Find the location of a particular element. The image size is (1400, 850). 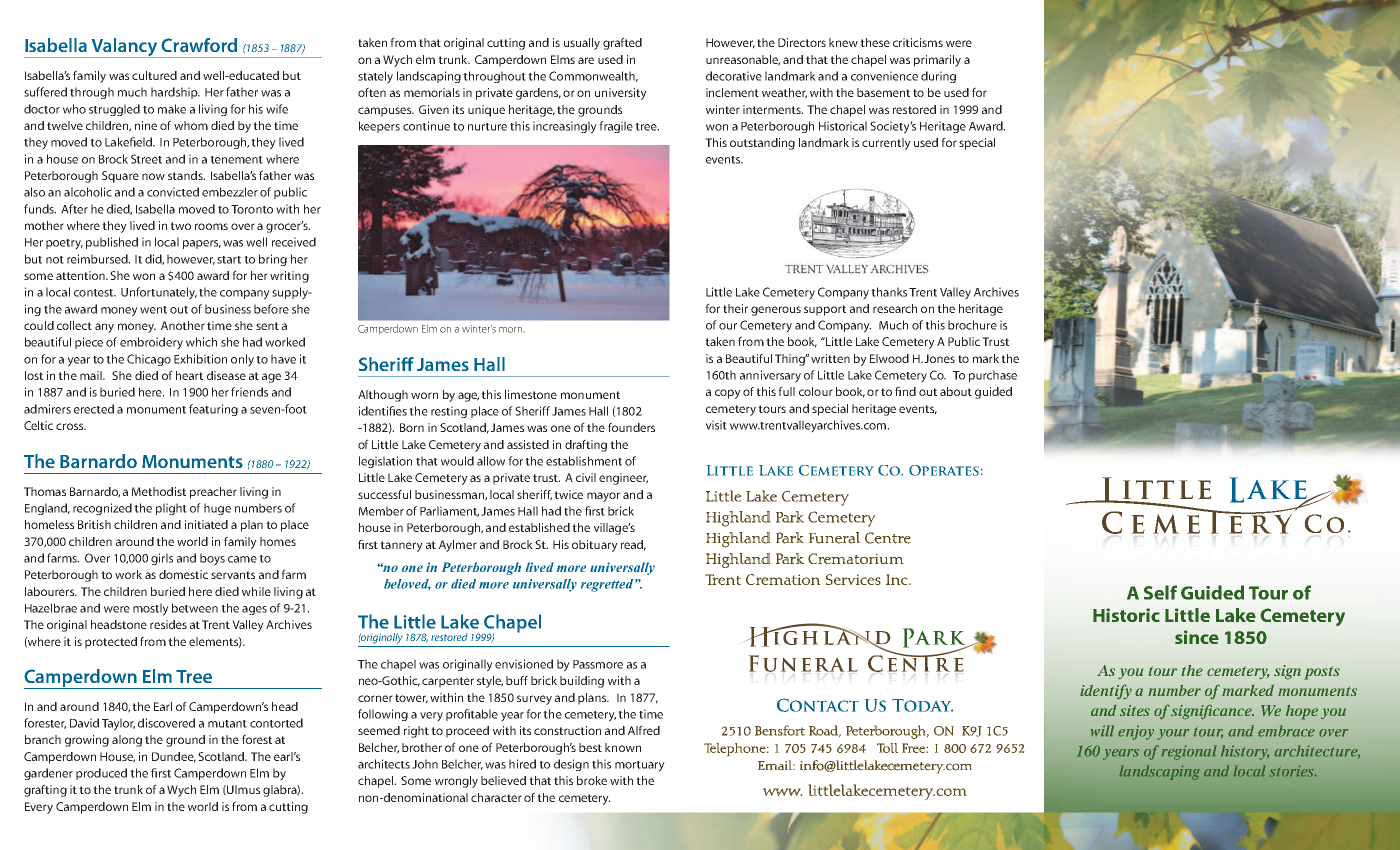

unreasonable is located at coordinates (743, 60).
